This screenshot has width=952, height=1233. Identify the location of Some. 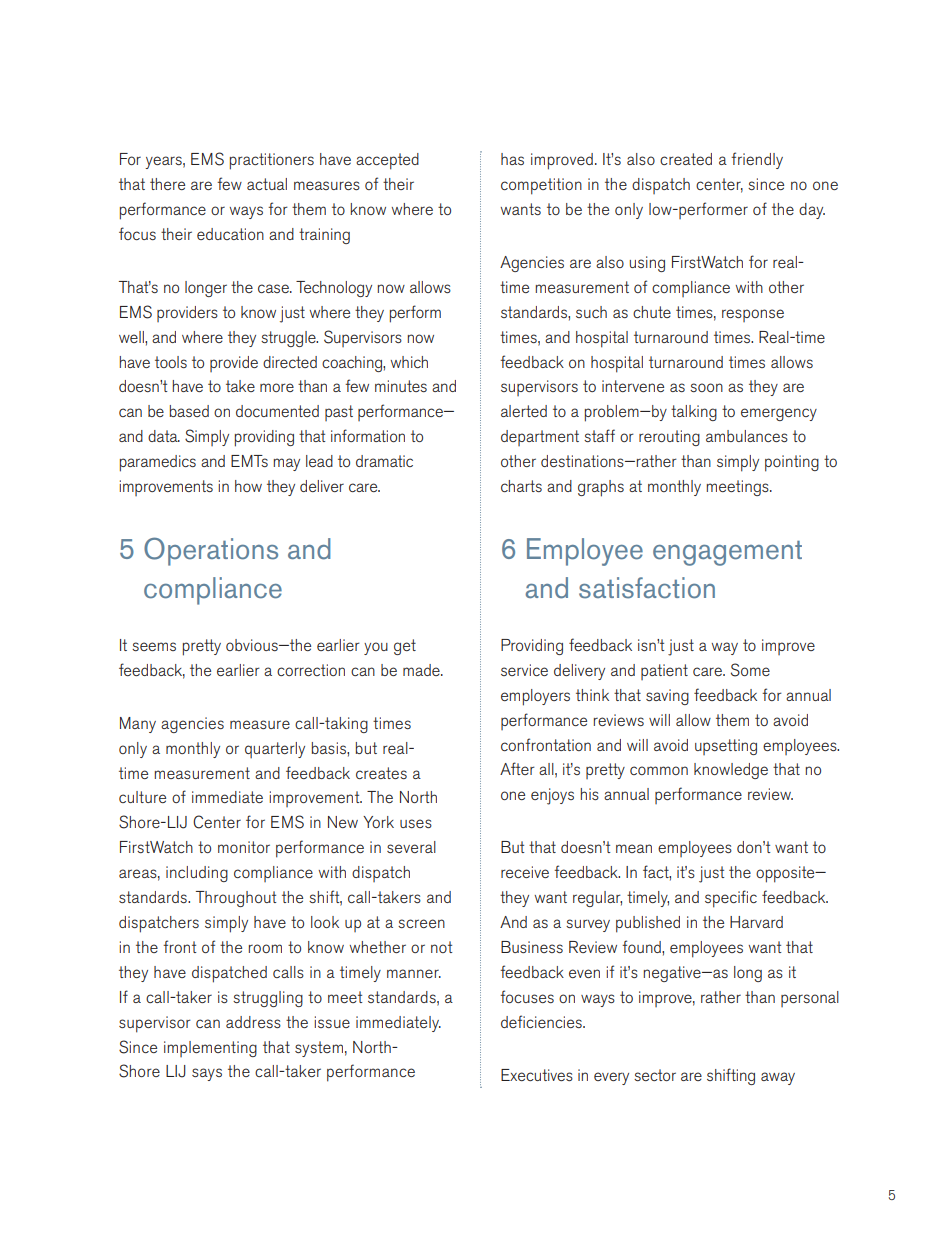
(750, 670).
